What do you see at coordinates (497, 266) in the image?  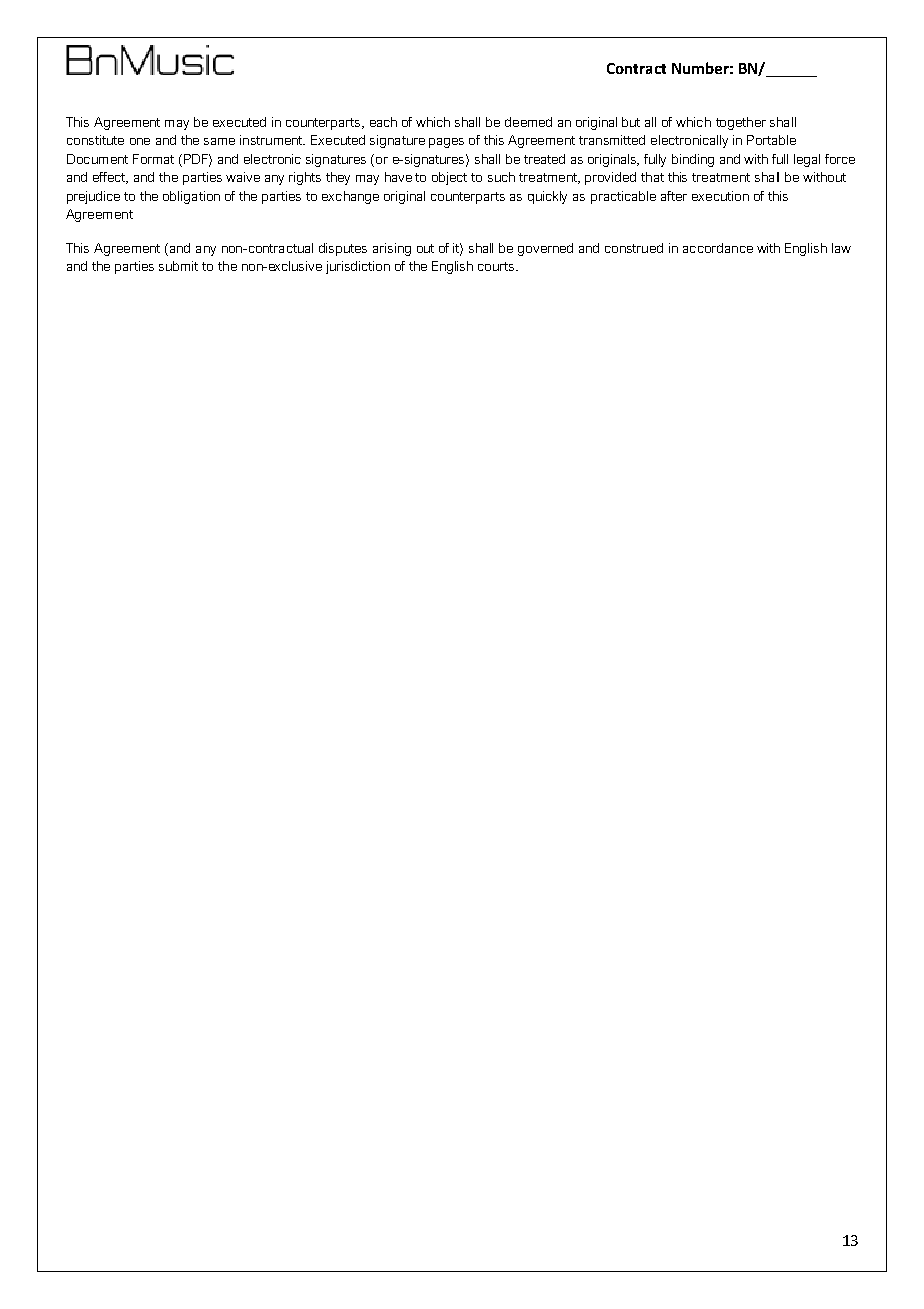 I see `courts` at bounding box center [497, 266].
